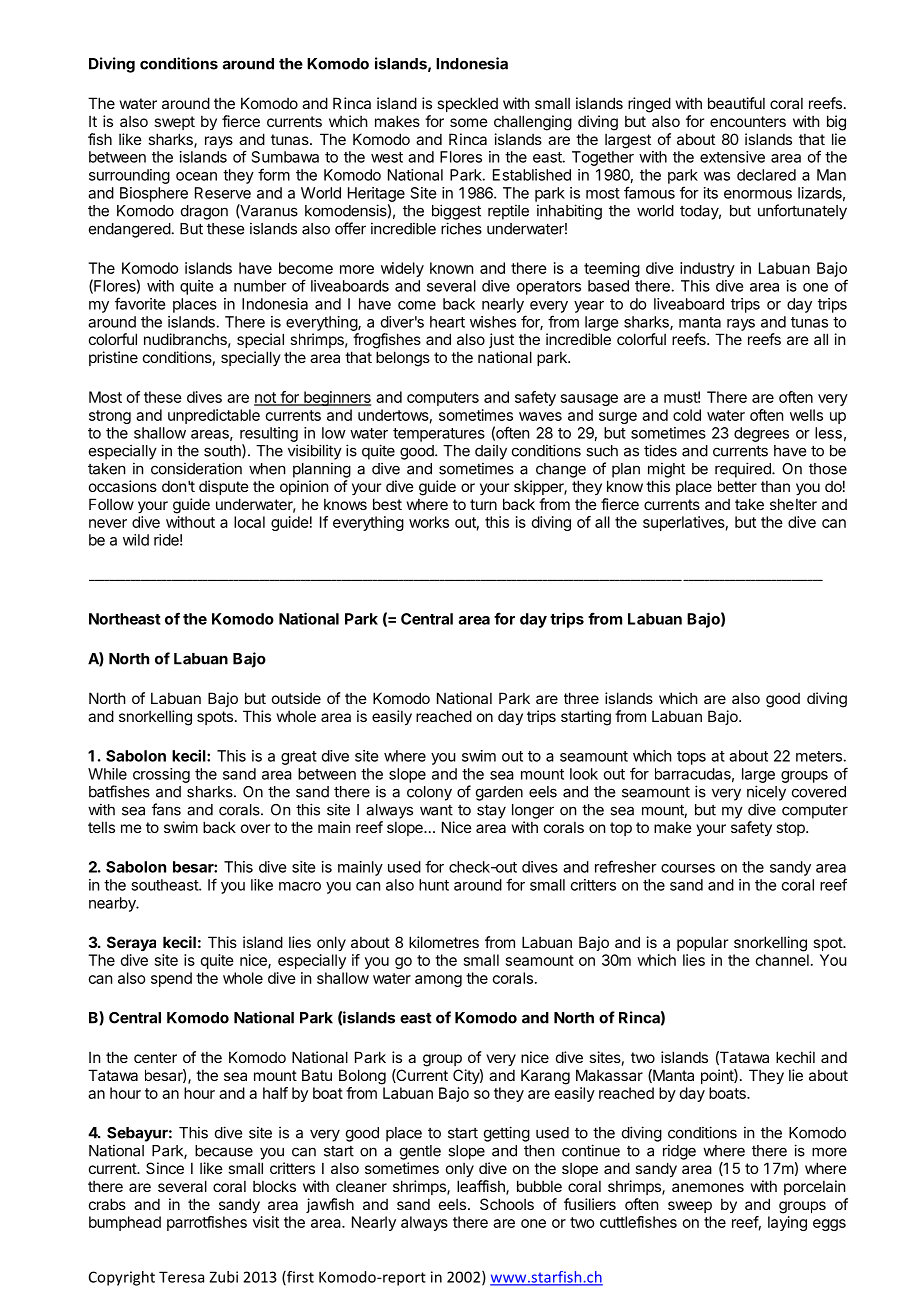 The width and height of the screenshot is (924, 1308). What do you see at coordinates (691, 758) in the screenshot?
I see `tops` at bounding box center [691, 758].
